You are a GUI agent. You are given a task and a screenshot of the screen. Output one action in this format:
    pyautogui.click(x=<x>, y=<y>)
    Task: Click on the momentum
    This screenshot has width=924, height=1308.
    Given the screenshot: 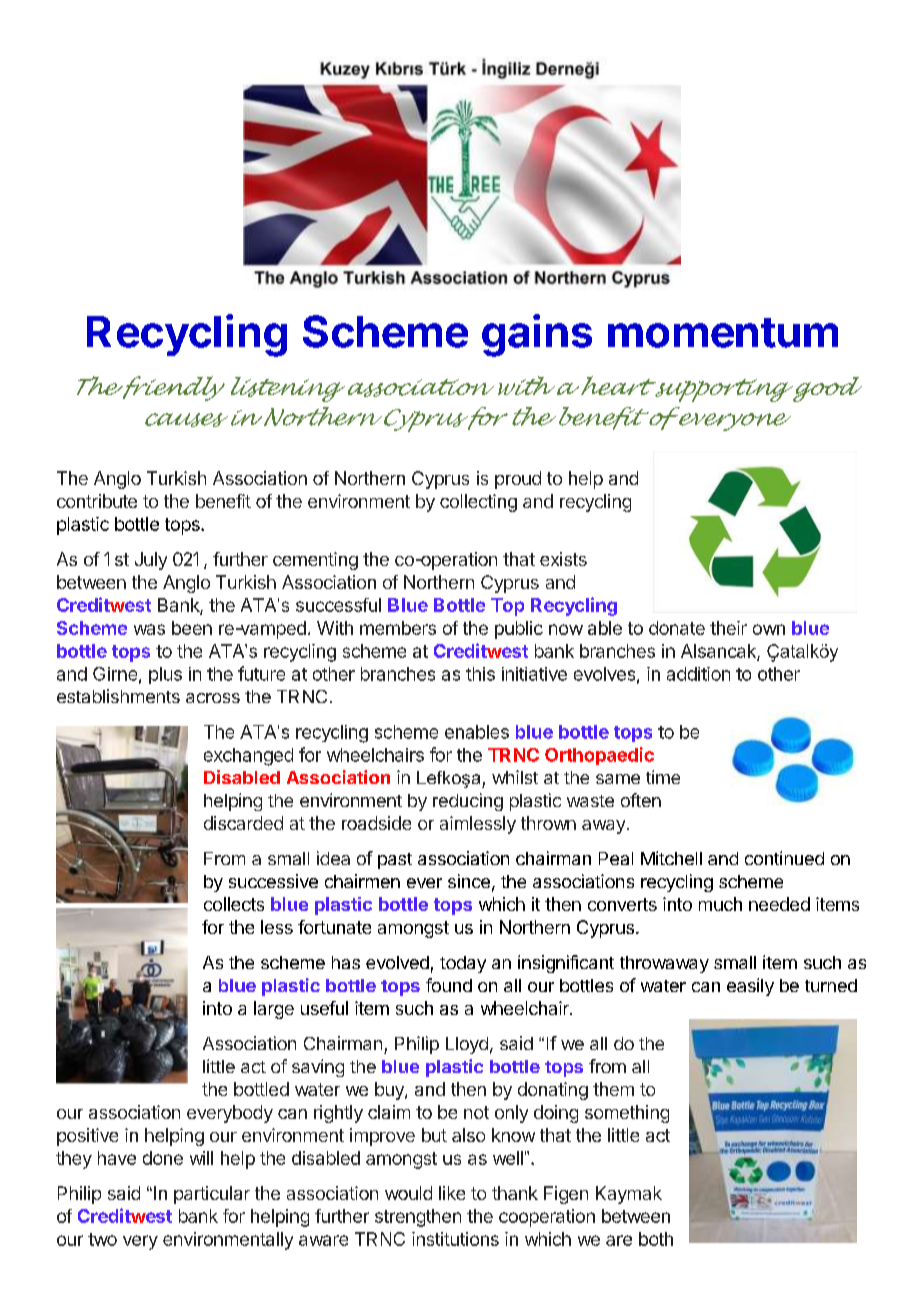 What is the action you would take?
    pyautogui.click(x=723, y=333)
